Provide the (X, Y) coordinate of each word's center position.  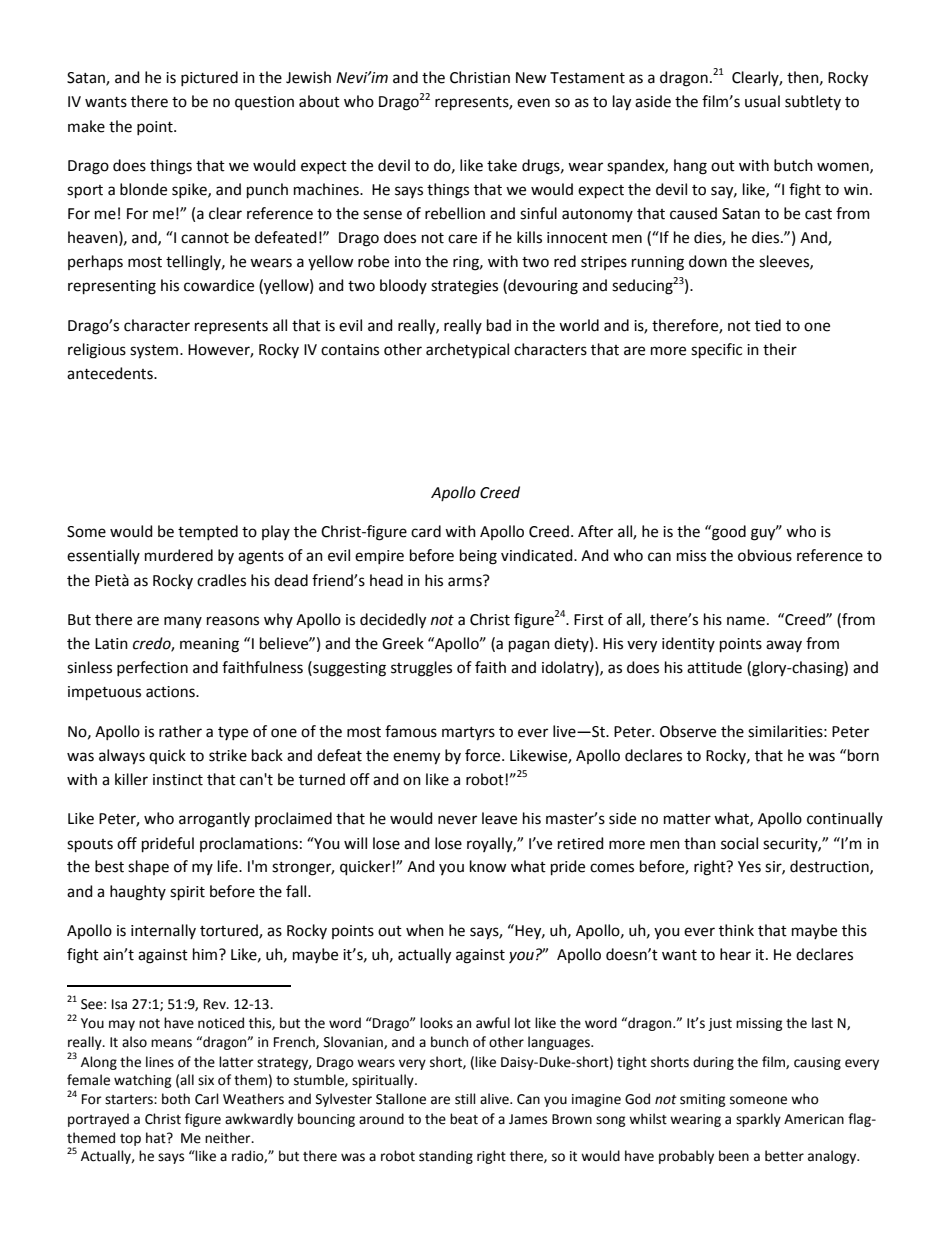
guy (764, 534)
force (484, 755)
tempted (208, 532)
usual (762, 101)
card (426, 531)
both (176, 1099)
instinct (178, 780)
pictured (209, 78)
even (533, 103)
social (739, 843)
